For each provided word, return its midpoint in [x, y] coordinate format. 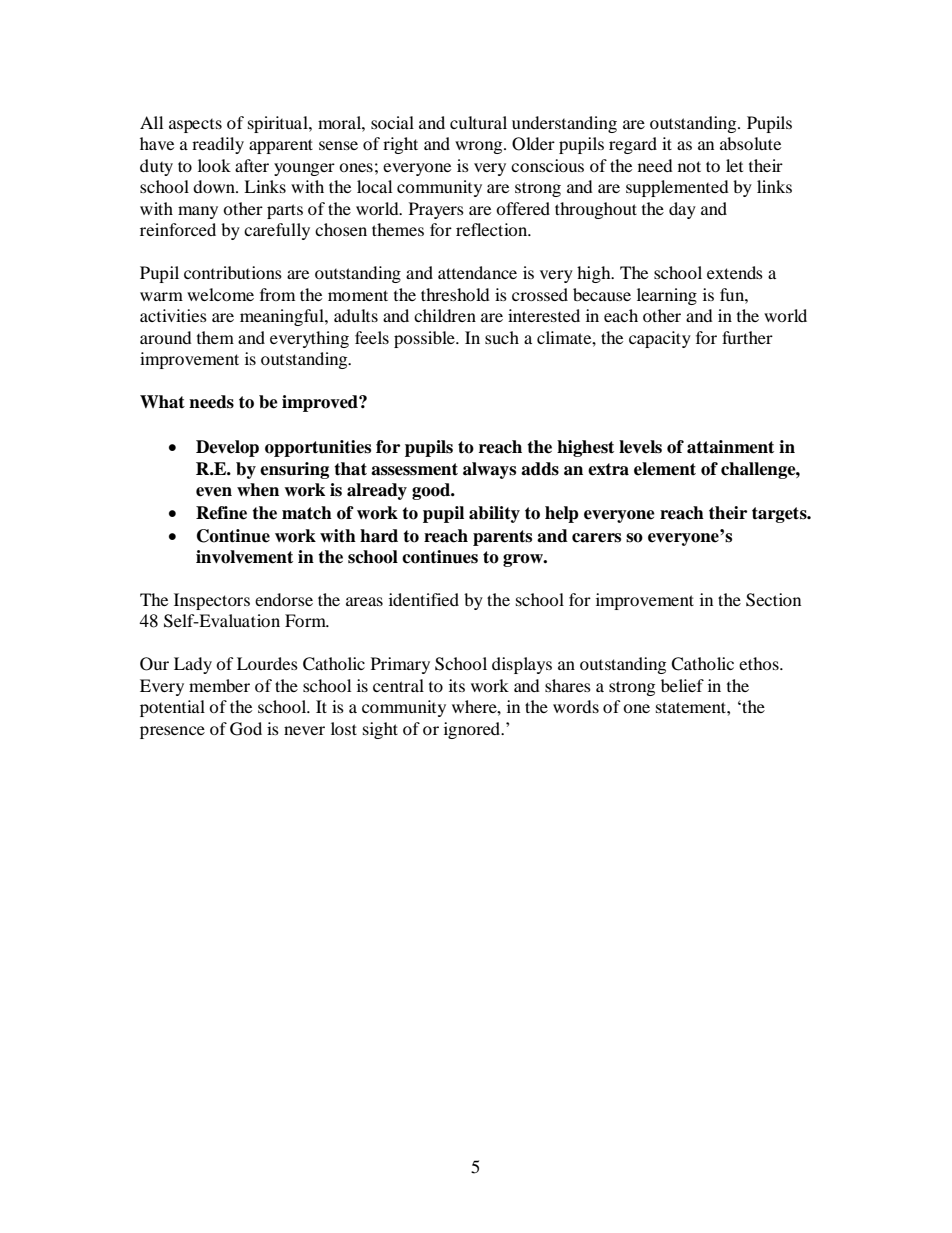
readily [218, 145]
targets [780, 515]
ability [494, 514]
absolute [750, 143]
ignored [473, 730]
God [246, 729]
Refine [221, 513]
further [747, 337]
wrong [480, 147]
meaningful [283, 317]
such [502, 337]
